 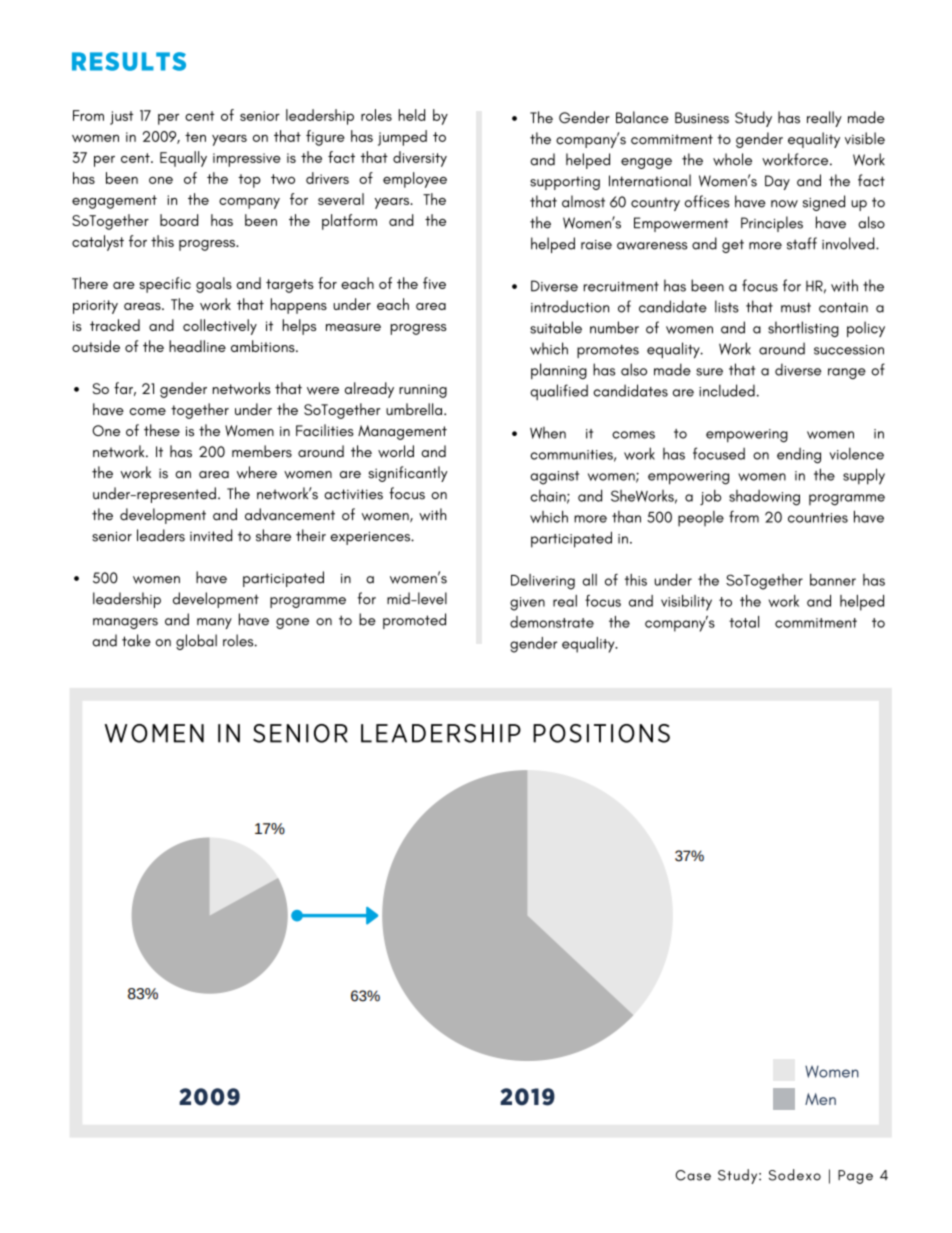 What do you see at coordinates (195, 137) in the page?
I see `ten` at bounding box center [195, 137].
